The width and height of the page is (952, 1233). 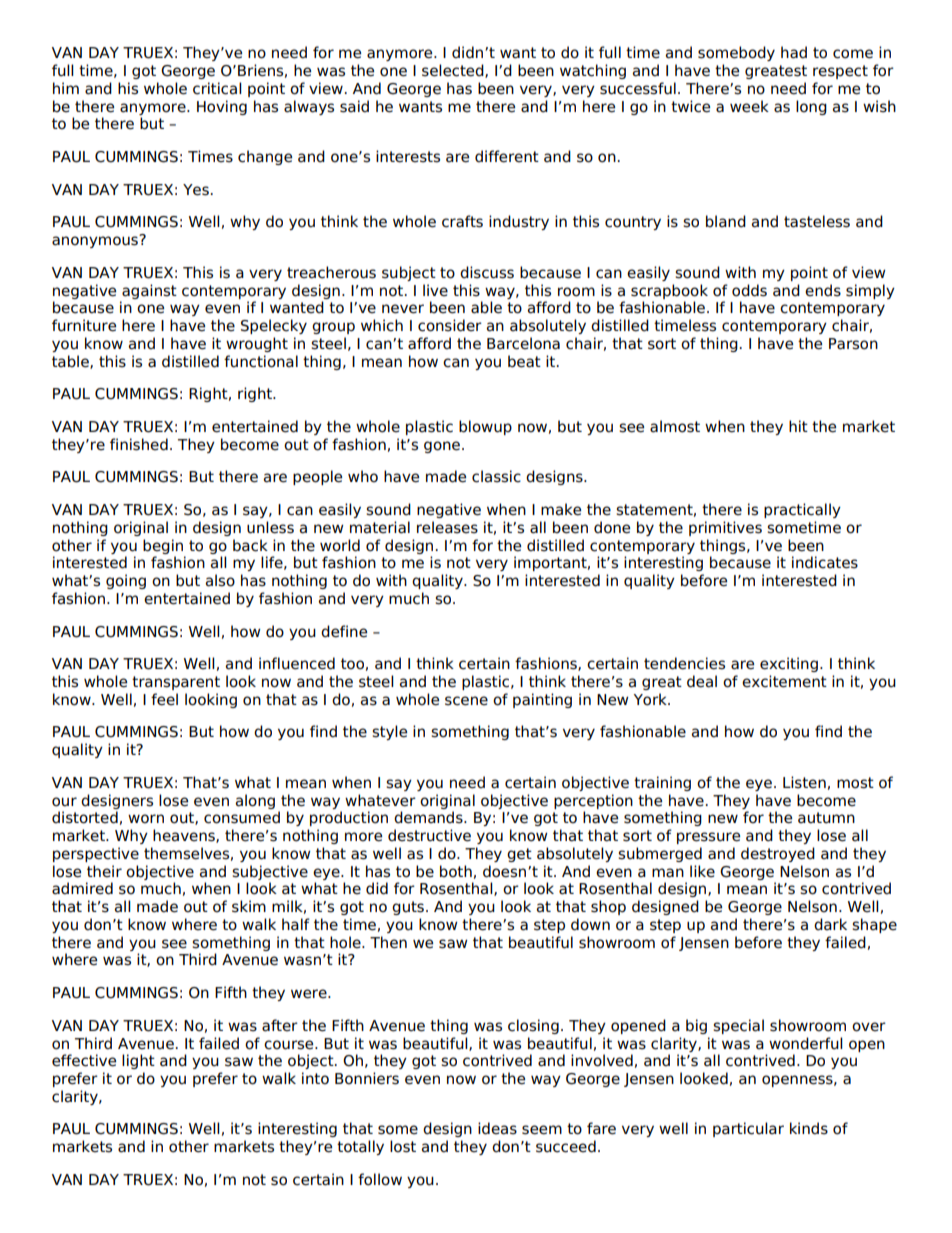 I want to click on selected, so click(x=454, y=71).
